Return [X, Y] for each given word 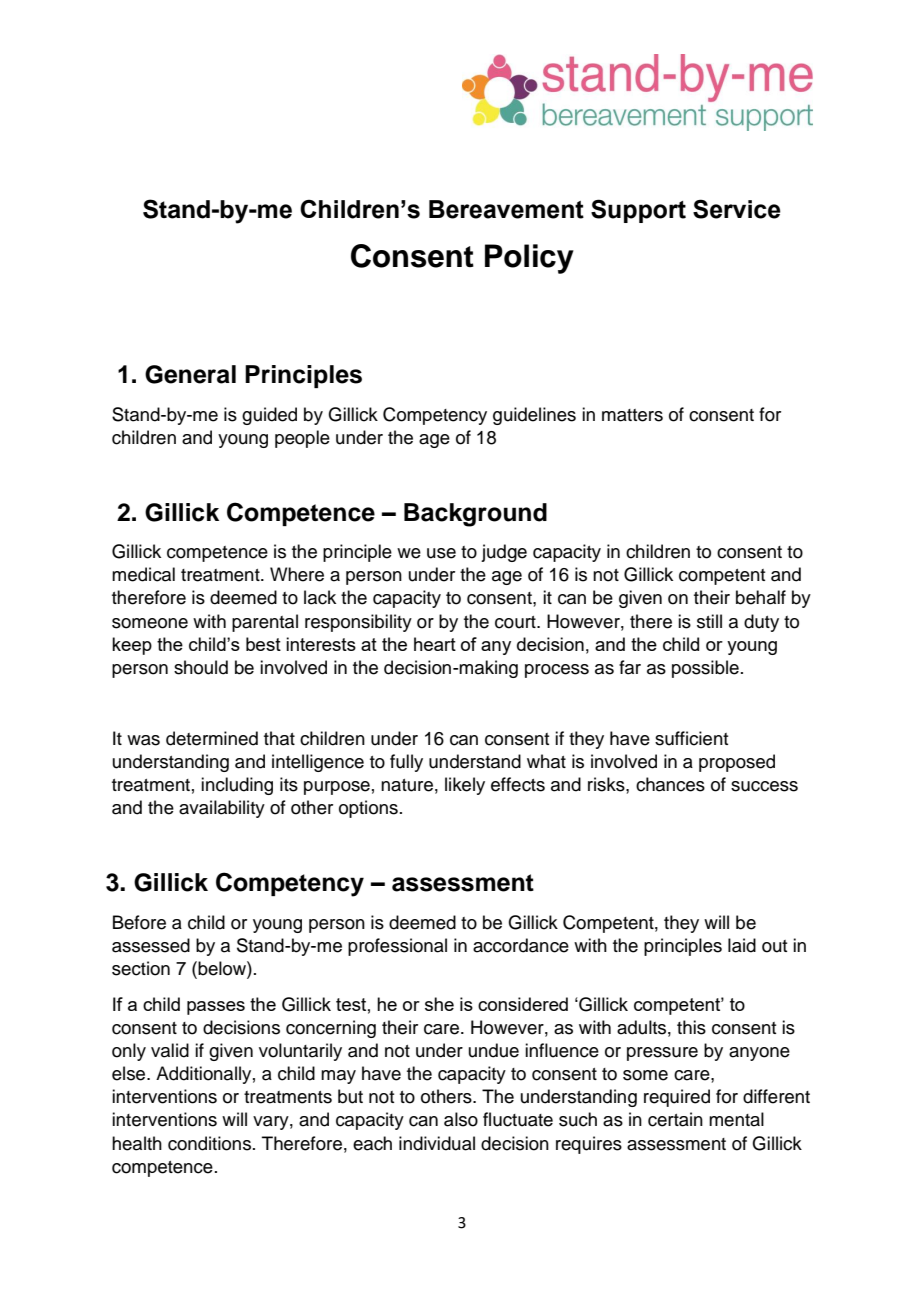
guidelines [534, 416]
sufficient [691, 738]
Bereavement [506, 209]
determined [212, 738]
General [190, 374]
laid [742, 945]
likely [465, 786]
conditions [211, 1143]
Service [737, 209]
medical [143, 574]
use [441, 553]
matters [632, 415]
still [709, 621]
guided [269, 416]
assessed [151, 945]
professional [397, 947]
